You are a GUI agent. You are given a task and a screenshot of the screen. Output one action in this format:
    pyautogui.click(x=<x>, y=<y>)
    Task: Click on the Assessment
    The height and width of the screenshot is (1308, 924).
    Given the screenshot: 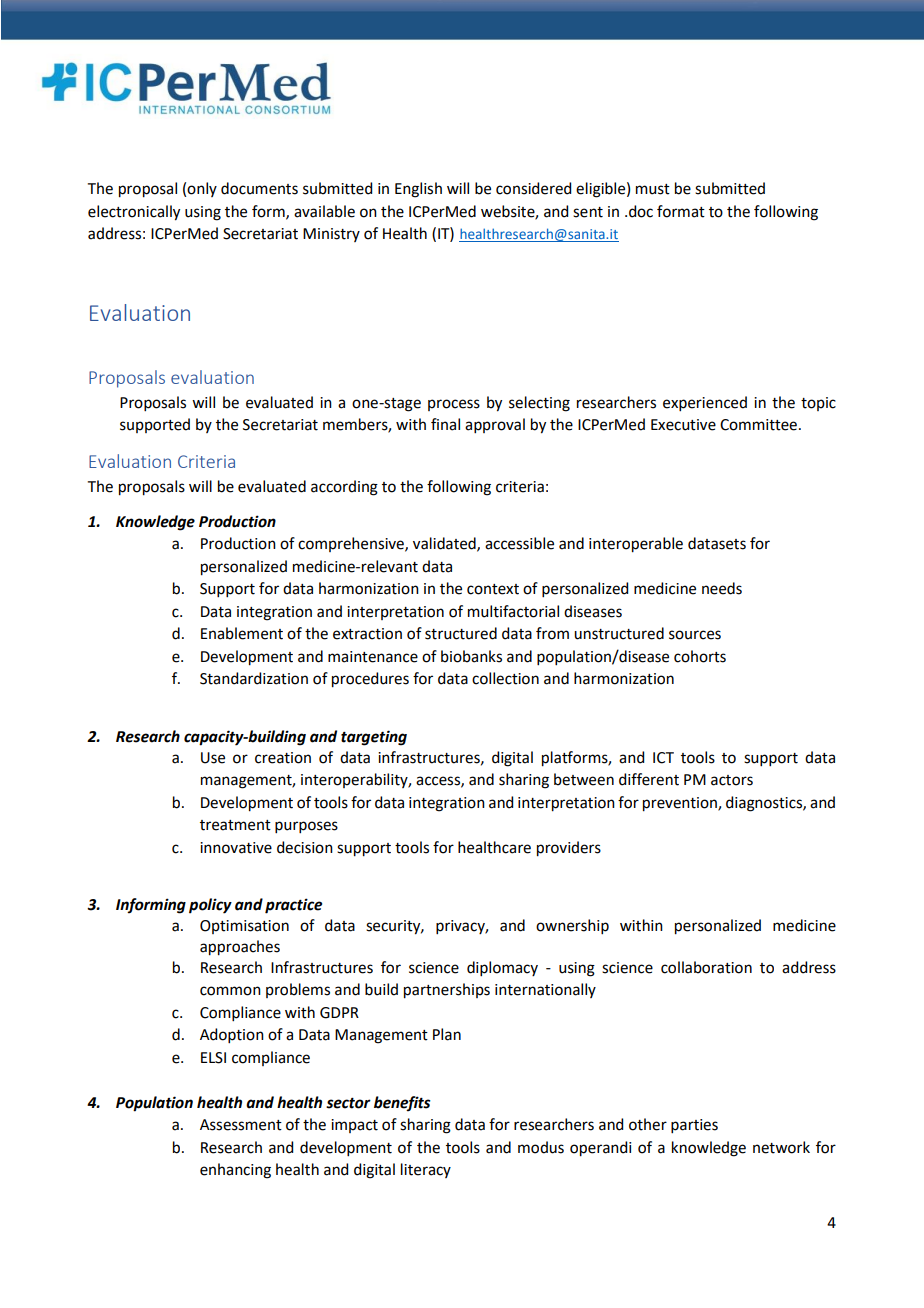 What is the action you would take?
    pyautogui.click(x=241, y=1125)
